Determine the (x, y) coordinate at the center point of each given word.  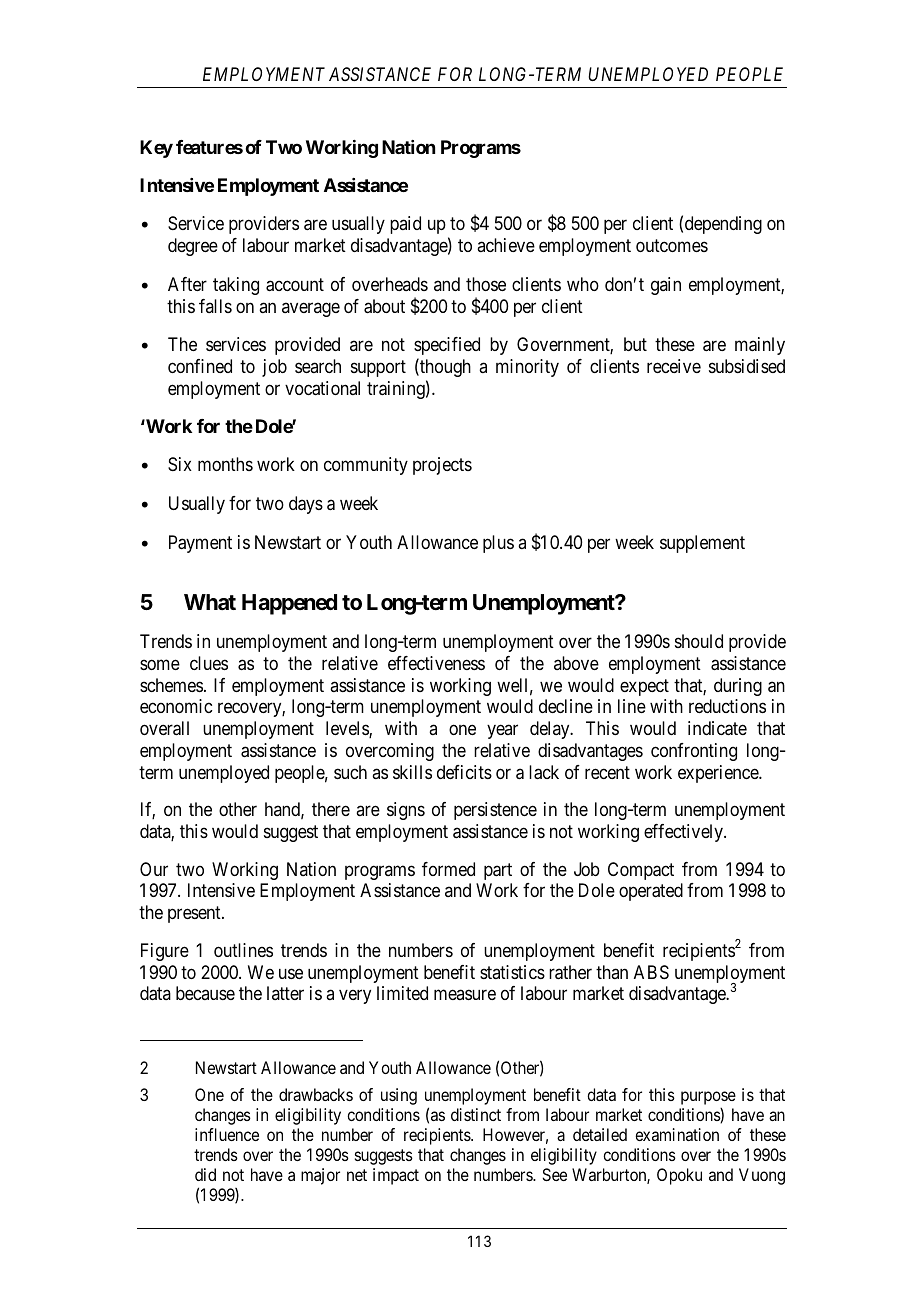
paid (405, 225)
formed (448, 869)
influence (227, 1134)
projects (442, 466)
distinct (476, 1114)
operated (651, 892)
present (195, 915)
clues (209, 663)
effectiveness (436, 663)
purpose (708, 1098)
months (225, 464)
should (699, 641)
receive (674, 366)
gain (666, 286)
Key (156, 149)
